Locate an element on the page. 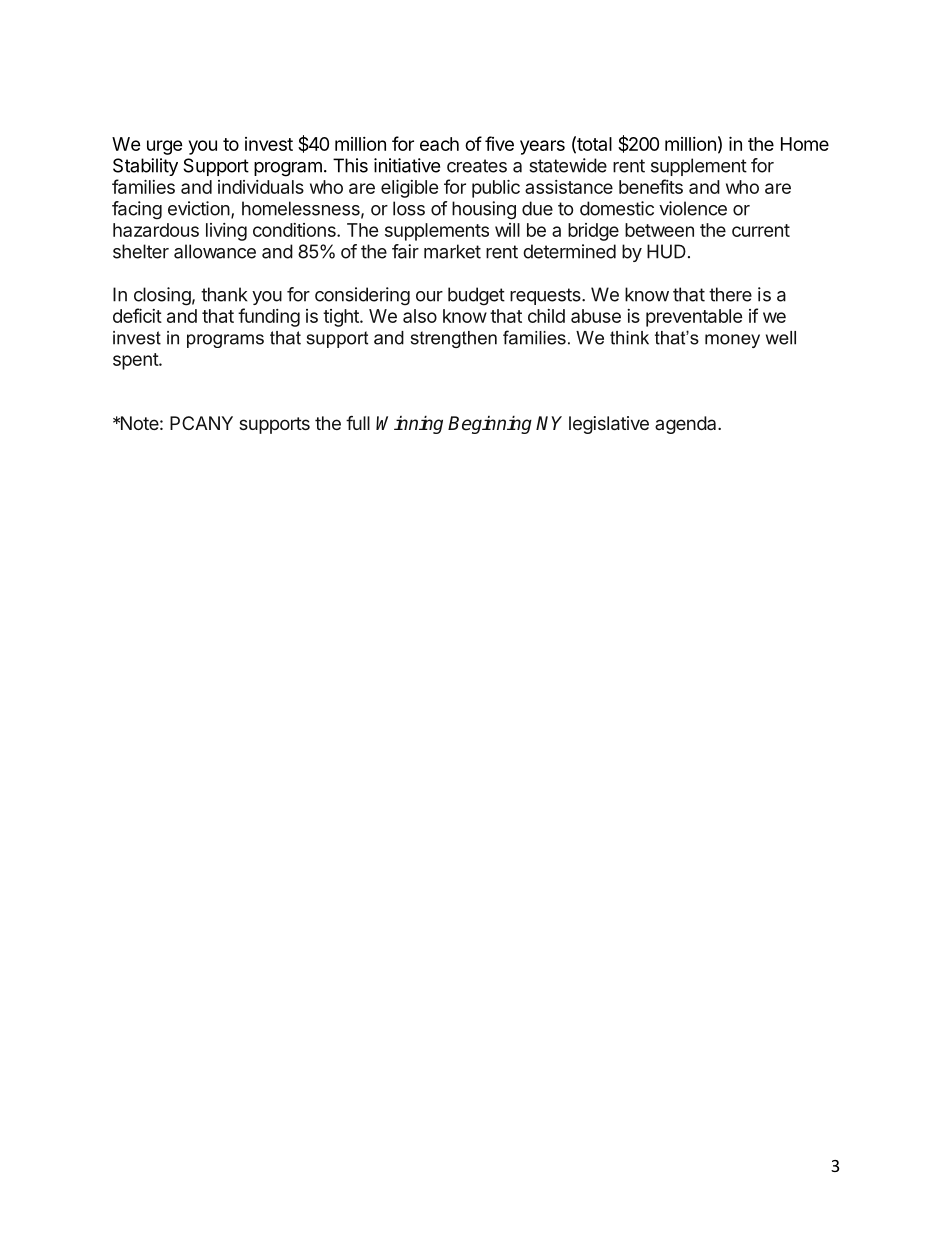  each is located at coordinates (439, 144).
